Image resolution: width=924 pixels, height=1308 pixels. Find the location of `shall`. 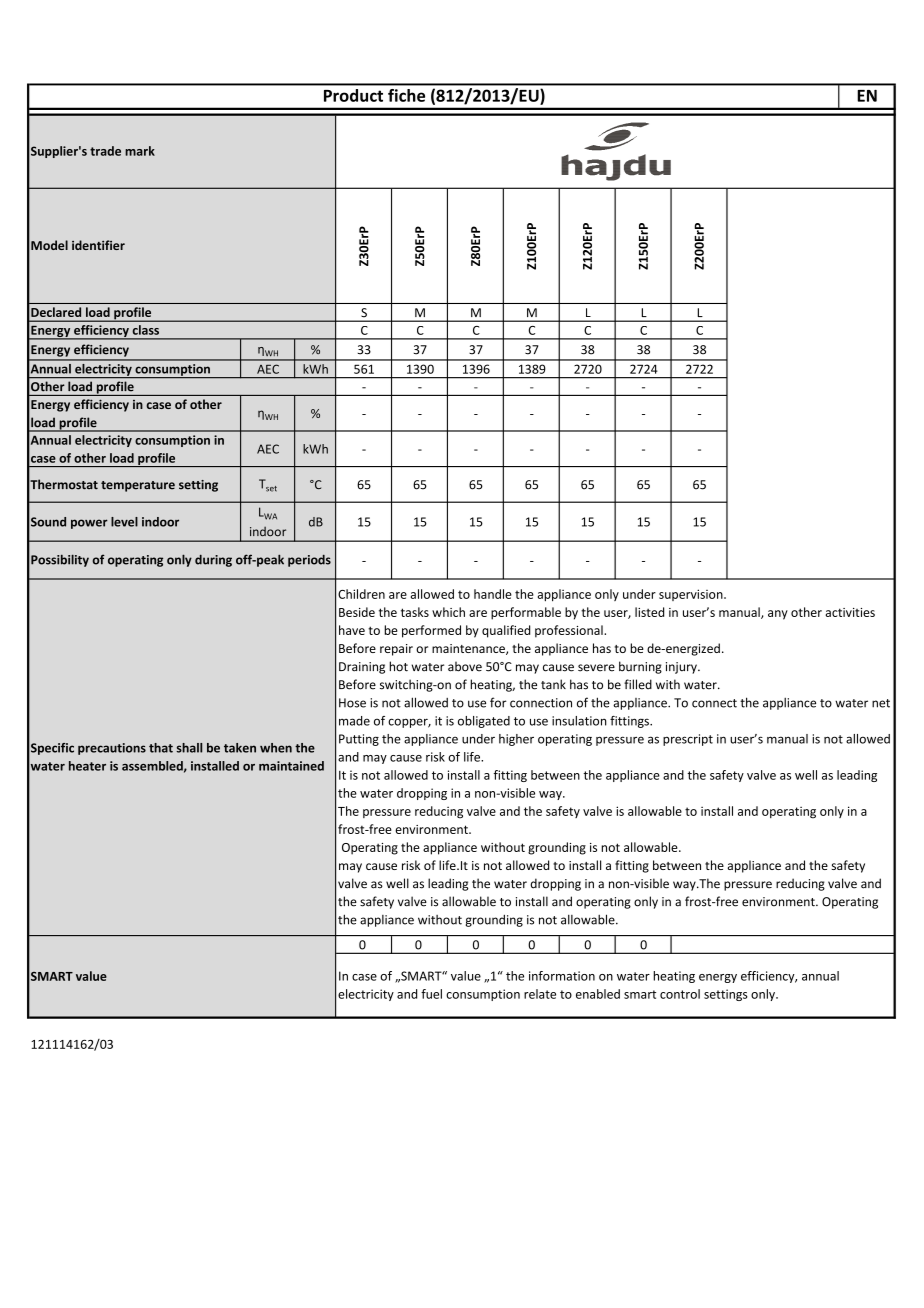

shall is located at coordinates (189, 748).
